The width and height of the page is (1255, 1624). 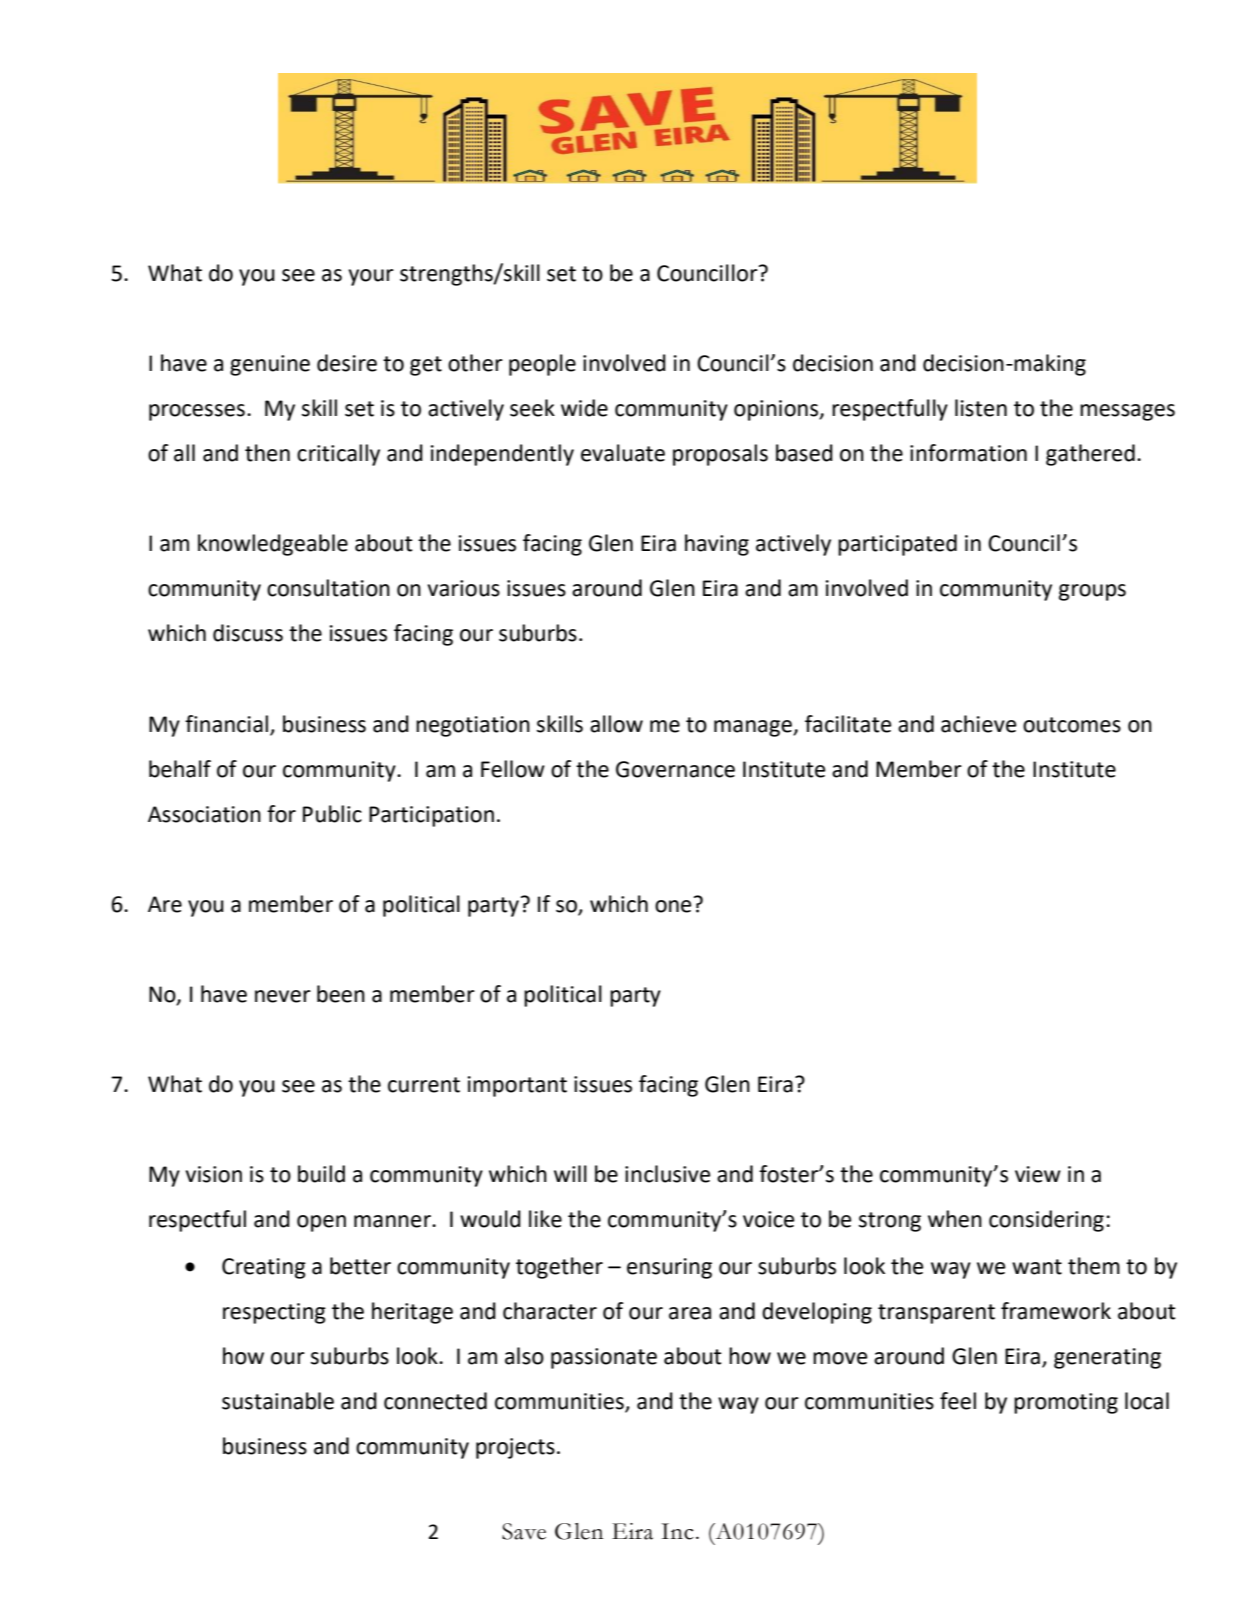 I want to click on sustainable, so click(x=278, y=1401).
